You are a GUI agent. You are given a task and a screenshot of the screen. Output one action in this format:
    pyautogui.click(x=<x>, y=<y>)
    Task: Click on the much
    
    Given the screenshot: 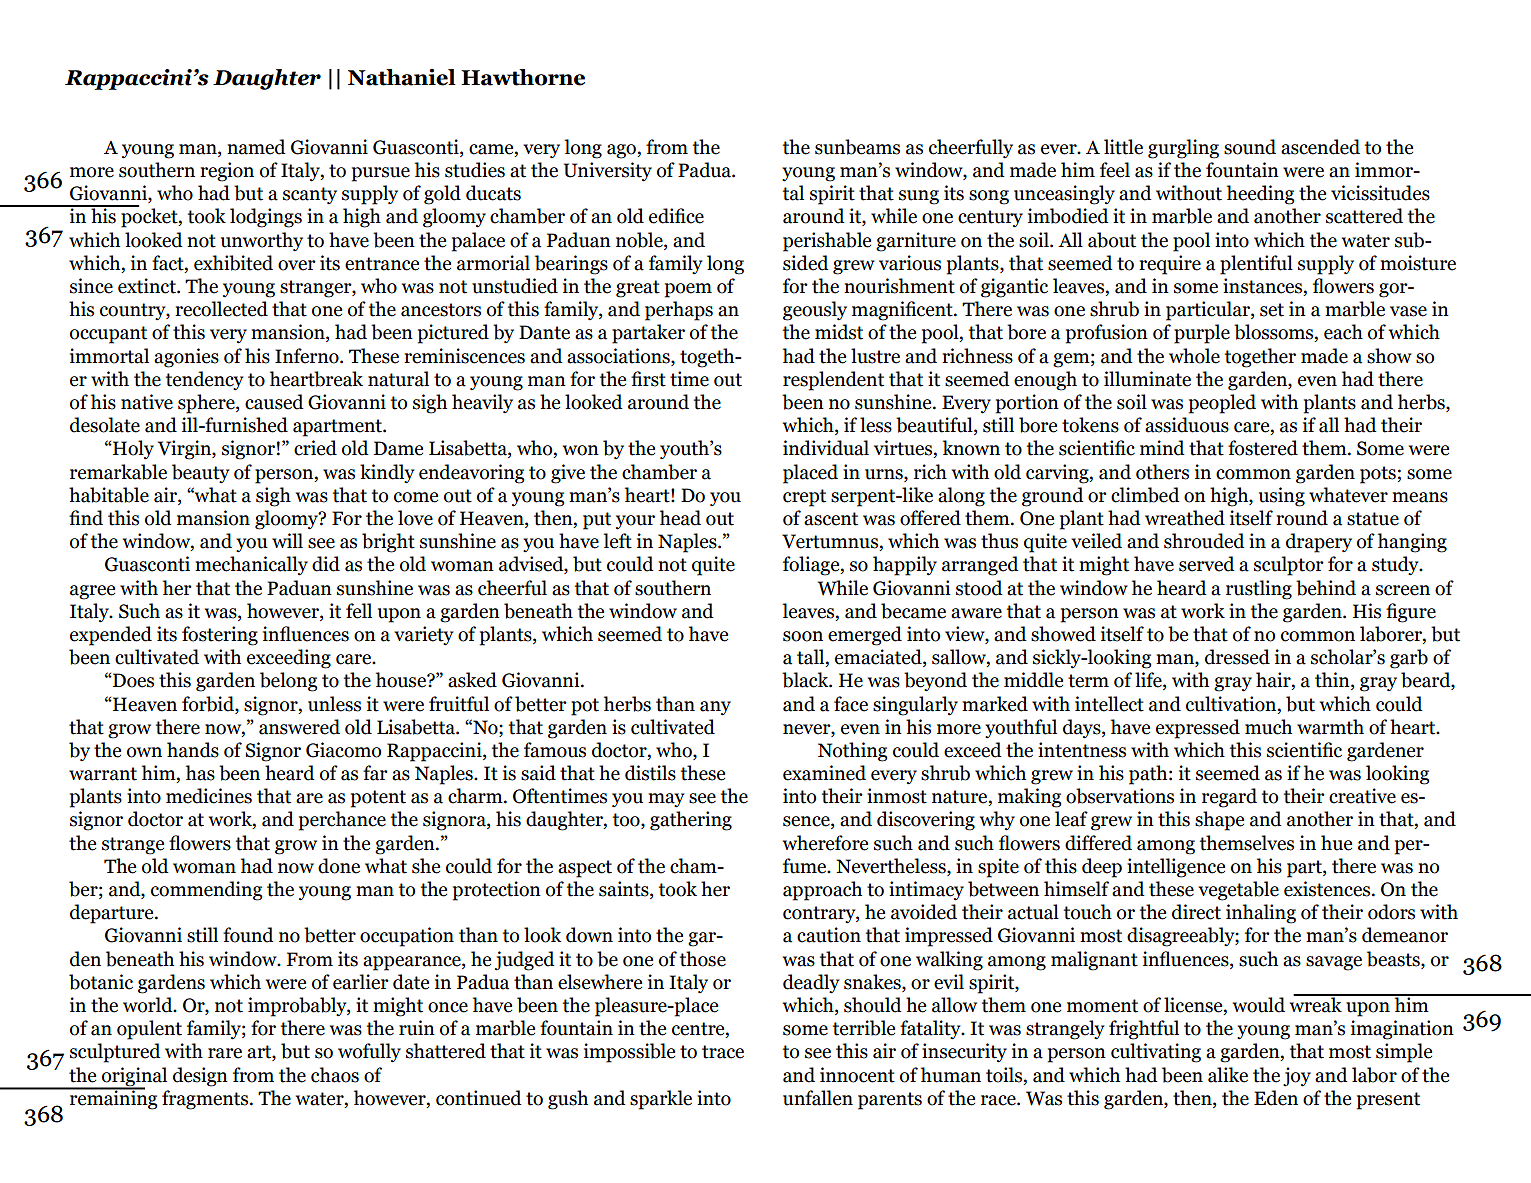 What is the action you would take?
    pyautogui.click(x=1268, y=727)
